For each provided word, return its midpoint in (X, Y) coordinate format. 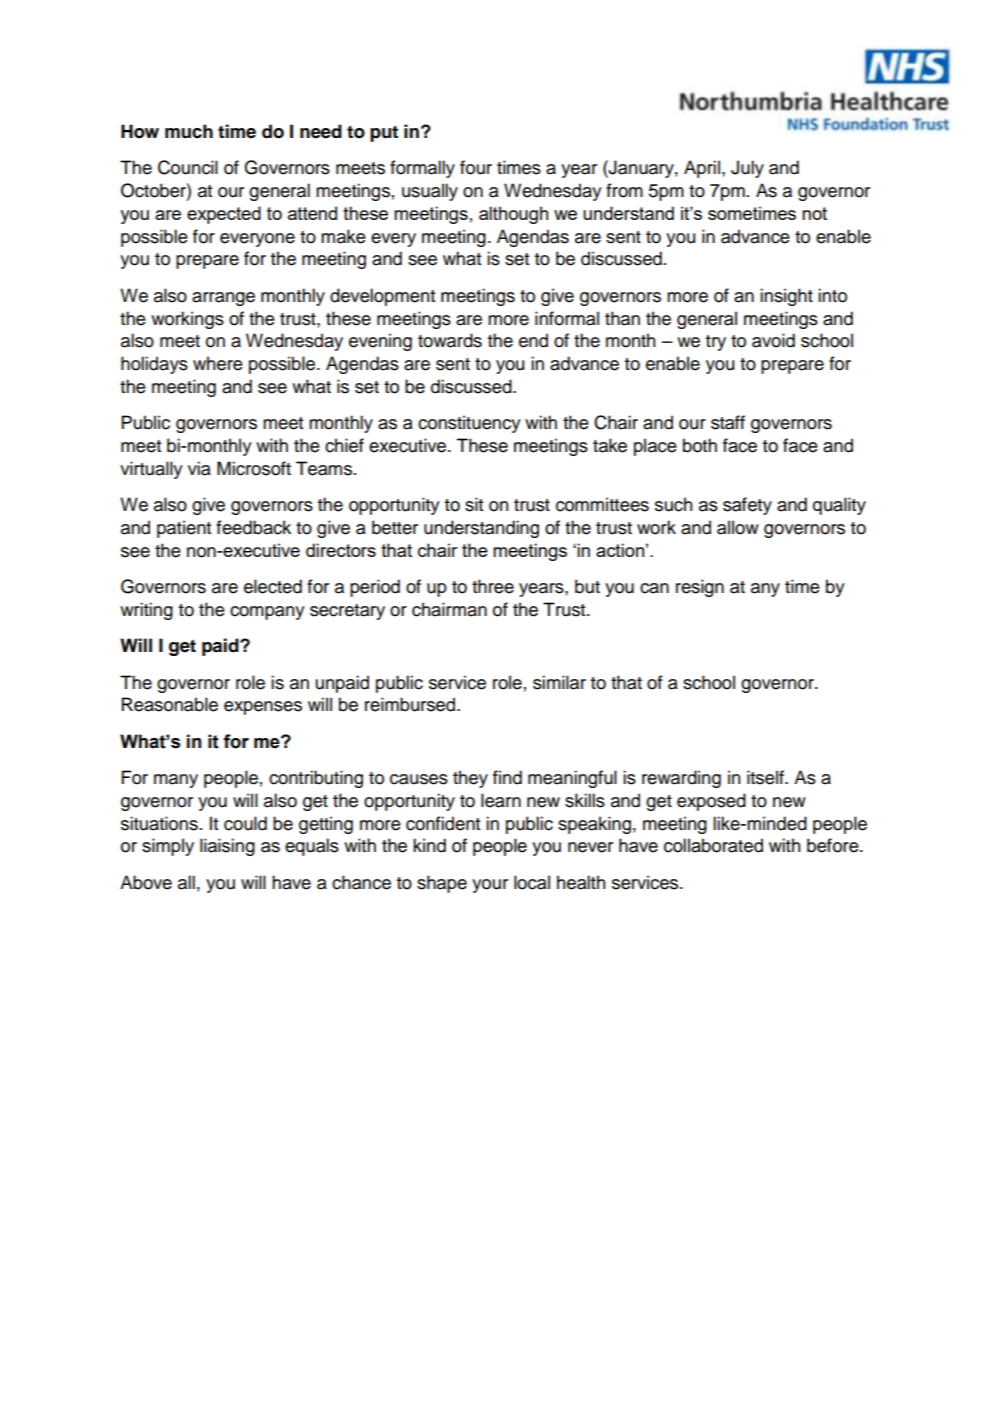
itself (766, 777)
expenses (263, 708)
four (476, 167)
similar (559, 682)
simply (168, 847)
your (490, 886)
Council (188, 167)
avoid (773, 340)
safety (747, 506)
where (218, 363)
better (395, 527)
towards (450, 340)
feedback (253, 527)
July (747, 169)
